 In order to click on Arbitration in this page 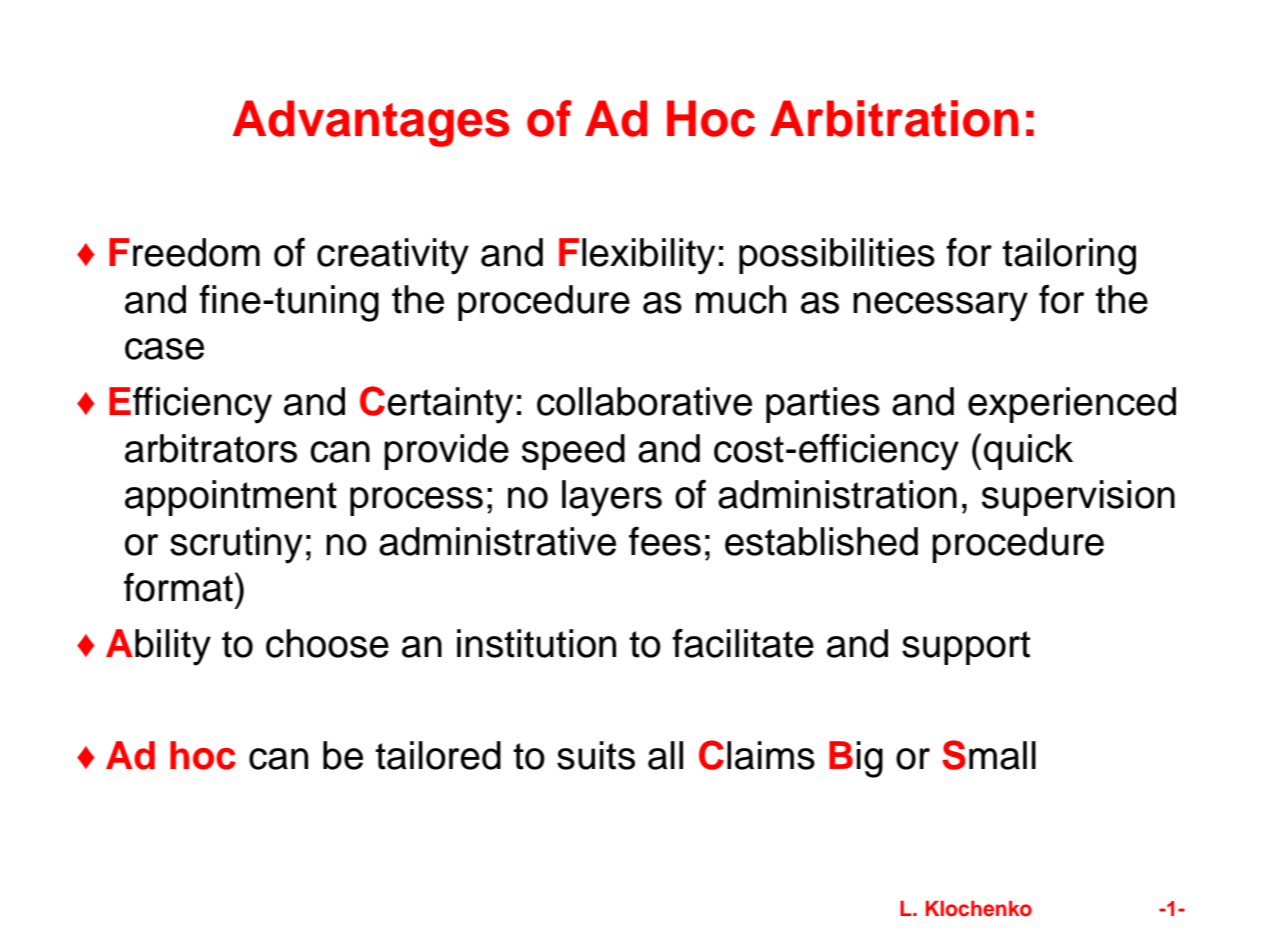, I will do `click(894, 118)`.
